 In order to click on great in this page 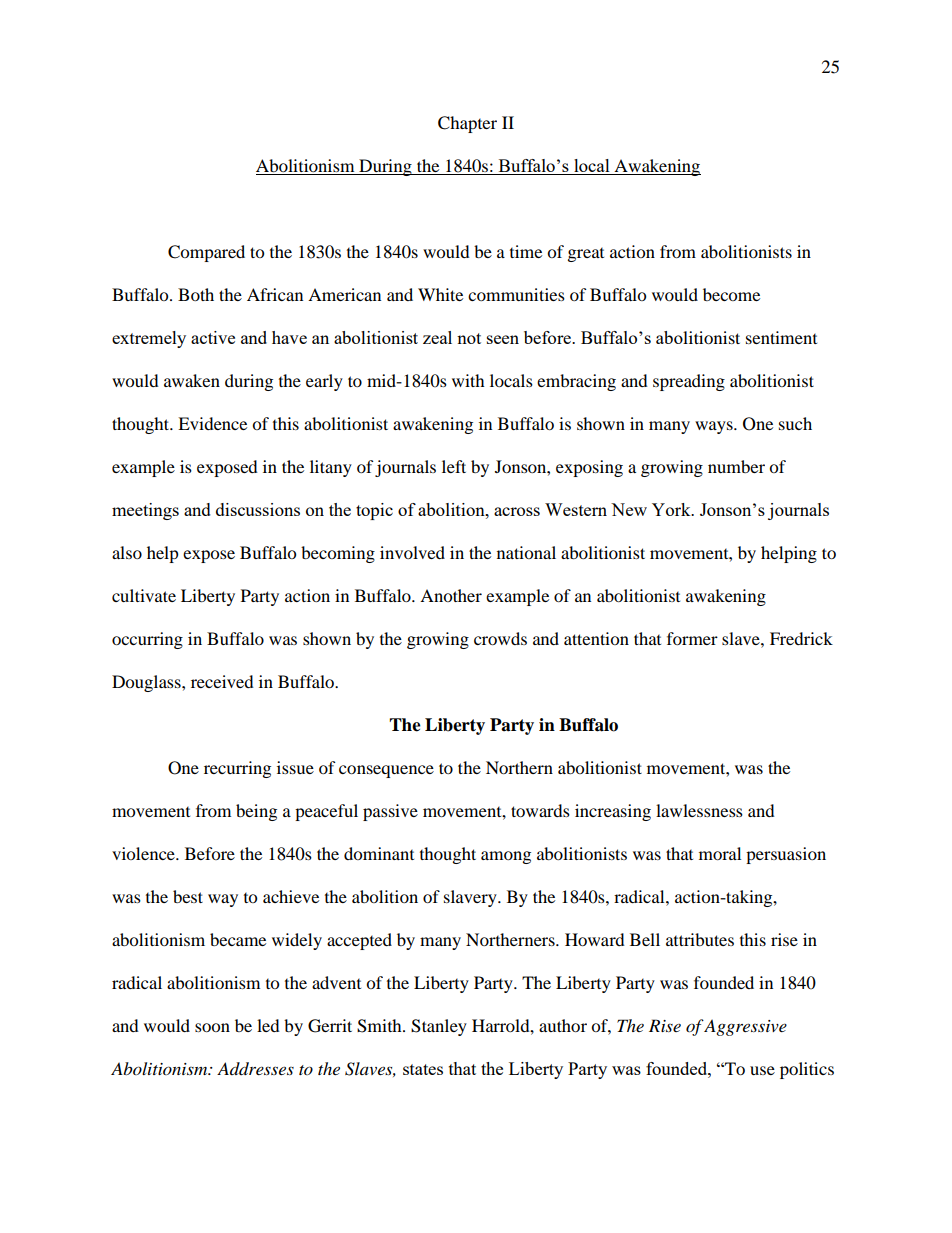, I will do `click(586, 255)`.
